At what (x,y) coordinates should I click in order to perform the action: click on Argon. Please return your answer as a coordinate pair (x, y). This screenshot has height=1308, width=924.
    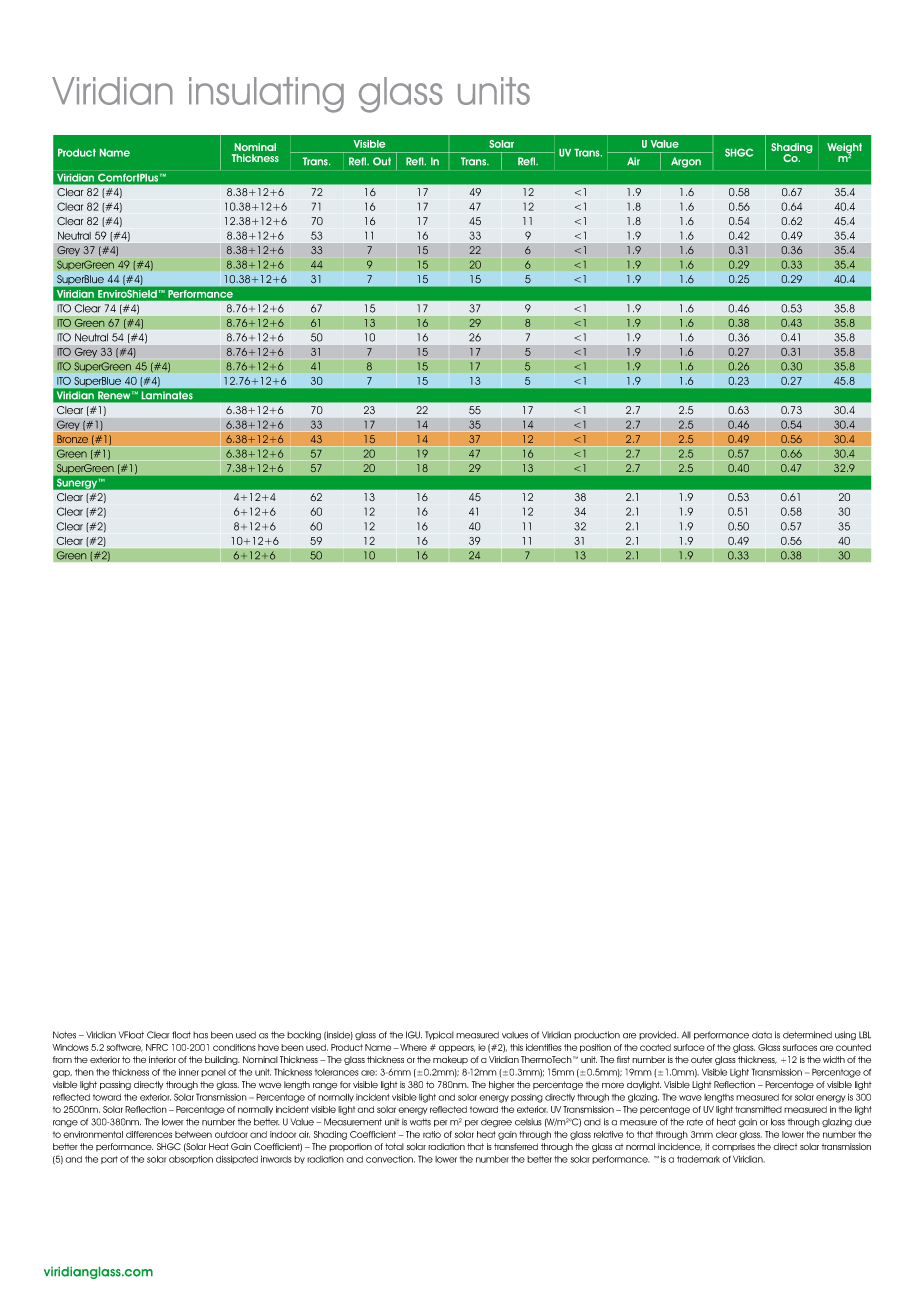
    Looking at the image, I should click on (686, 162).
